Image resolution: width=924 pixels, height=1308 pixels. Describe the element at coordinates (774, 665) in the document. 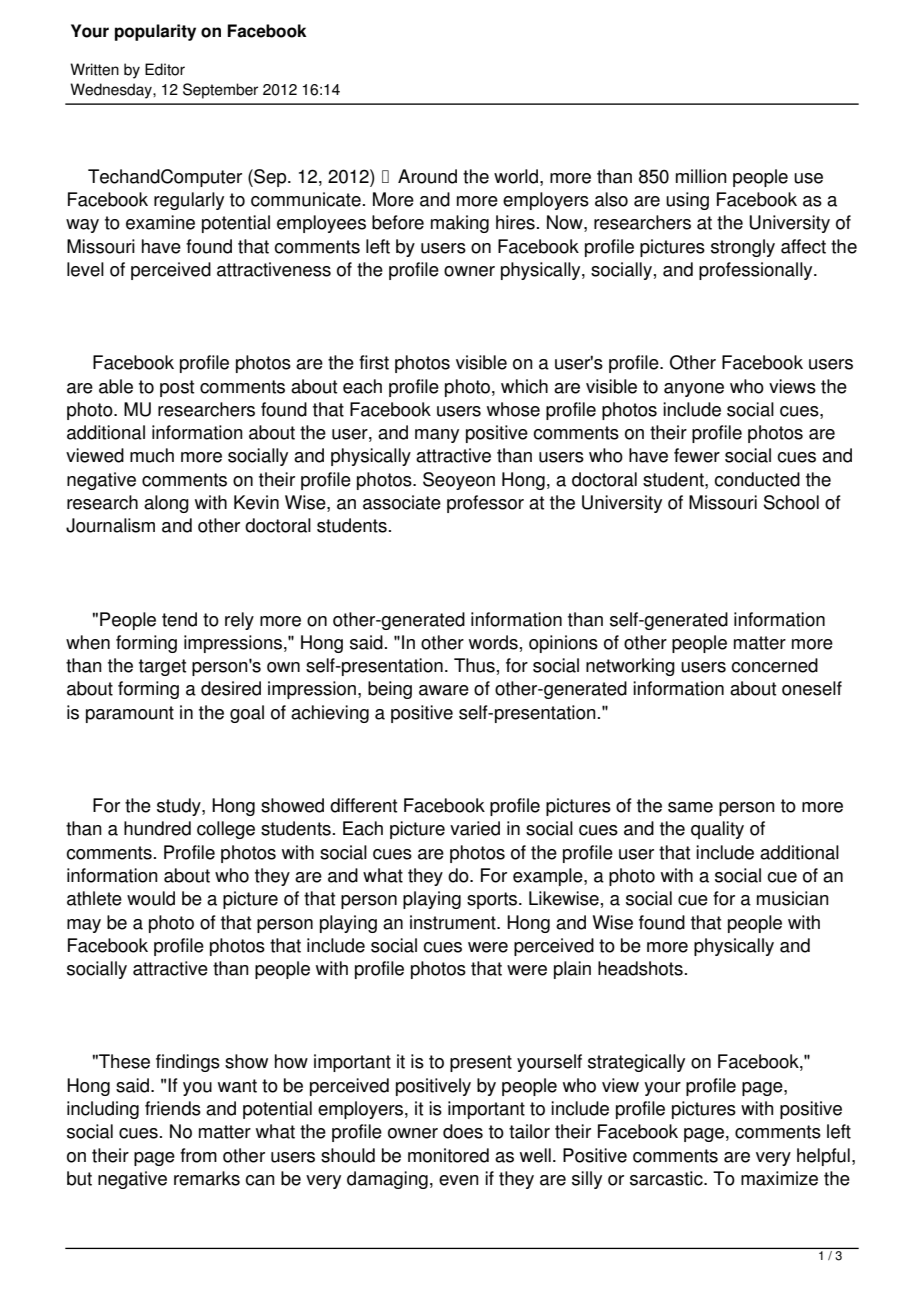

I see `concerned` at that location.
